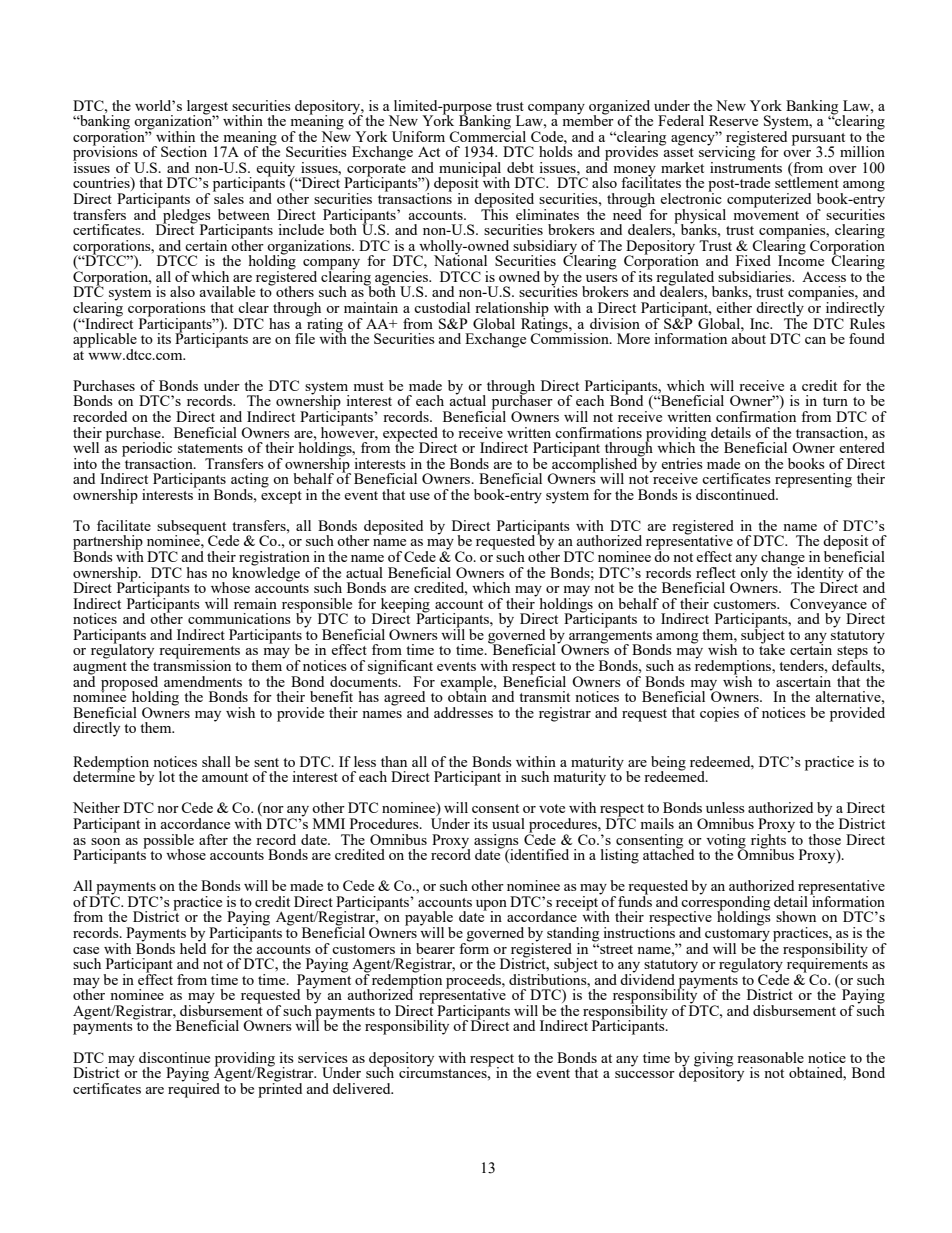 Image resolution: width=952 pixels, height=1233 pixels. What do you see at coordinates (168, 842) in the screenshot?
I see `possible` at bounding box center [168, 842].
